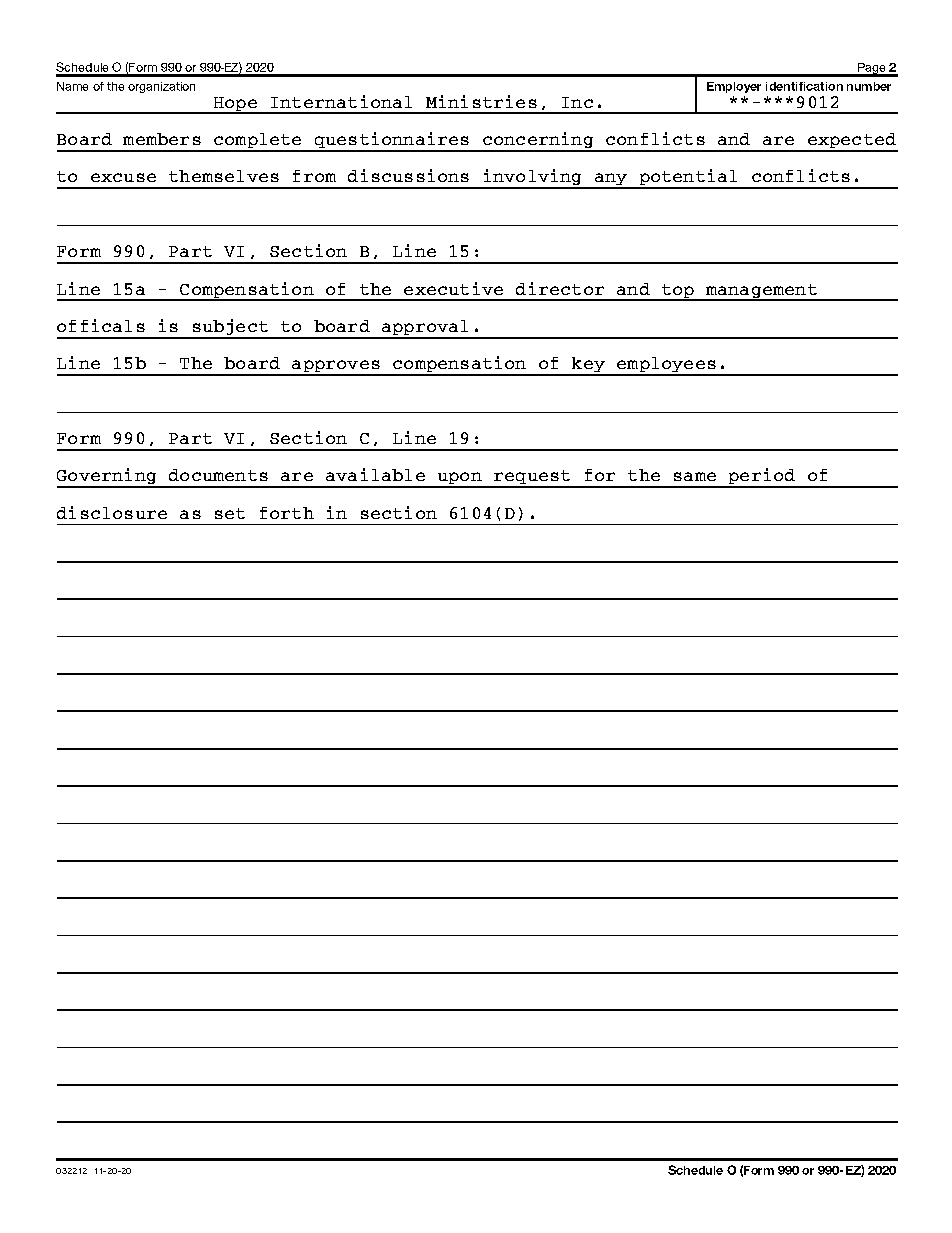 The height and width of the image is (1233, 952). Describe the element at coordinates (460, 479) in the image. I see `upon` at that location.
